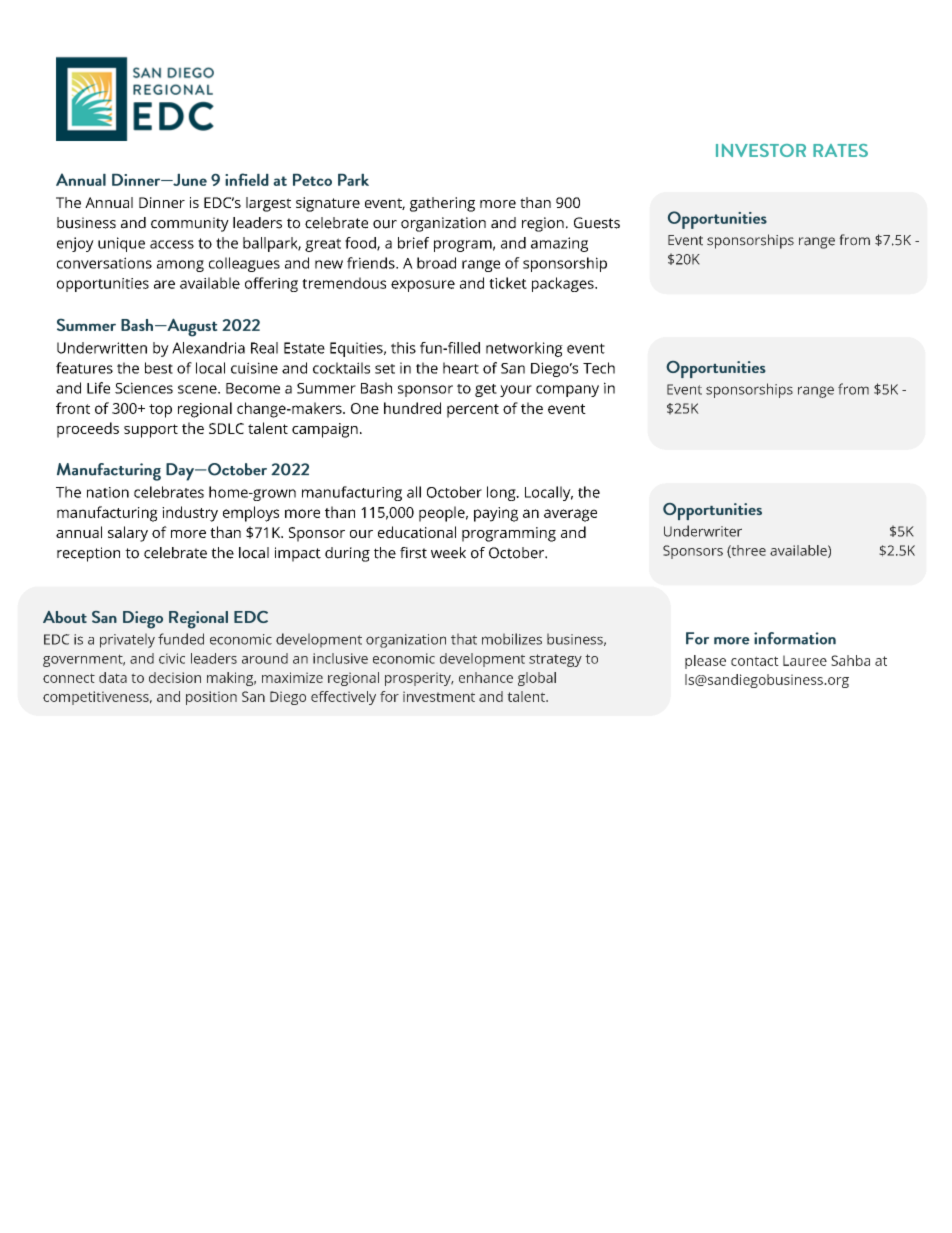 This image has width=952, height=1233. Describe the element at coordinates (413, 553) in the image. I see `first` at that location.
